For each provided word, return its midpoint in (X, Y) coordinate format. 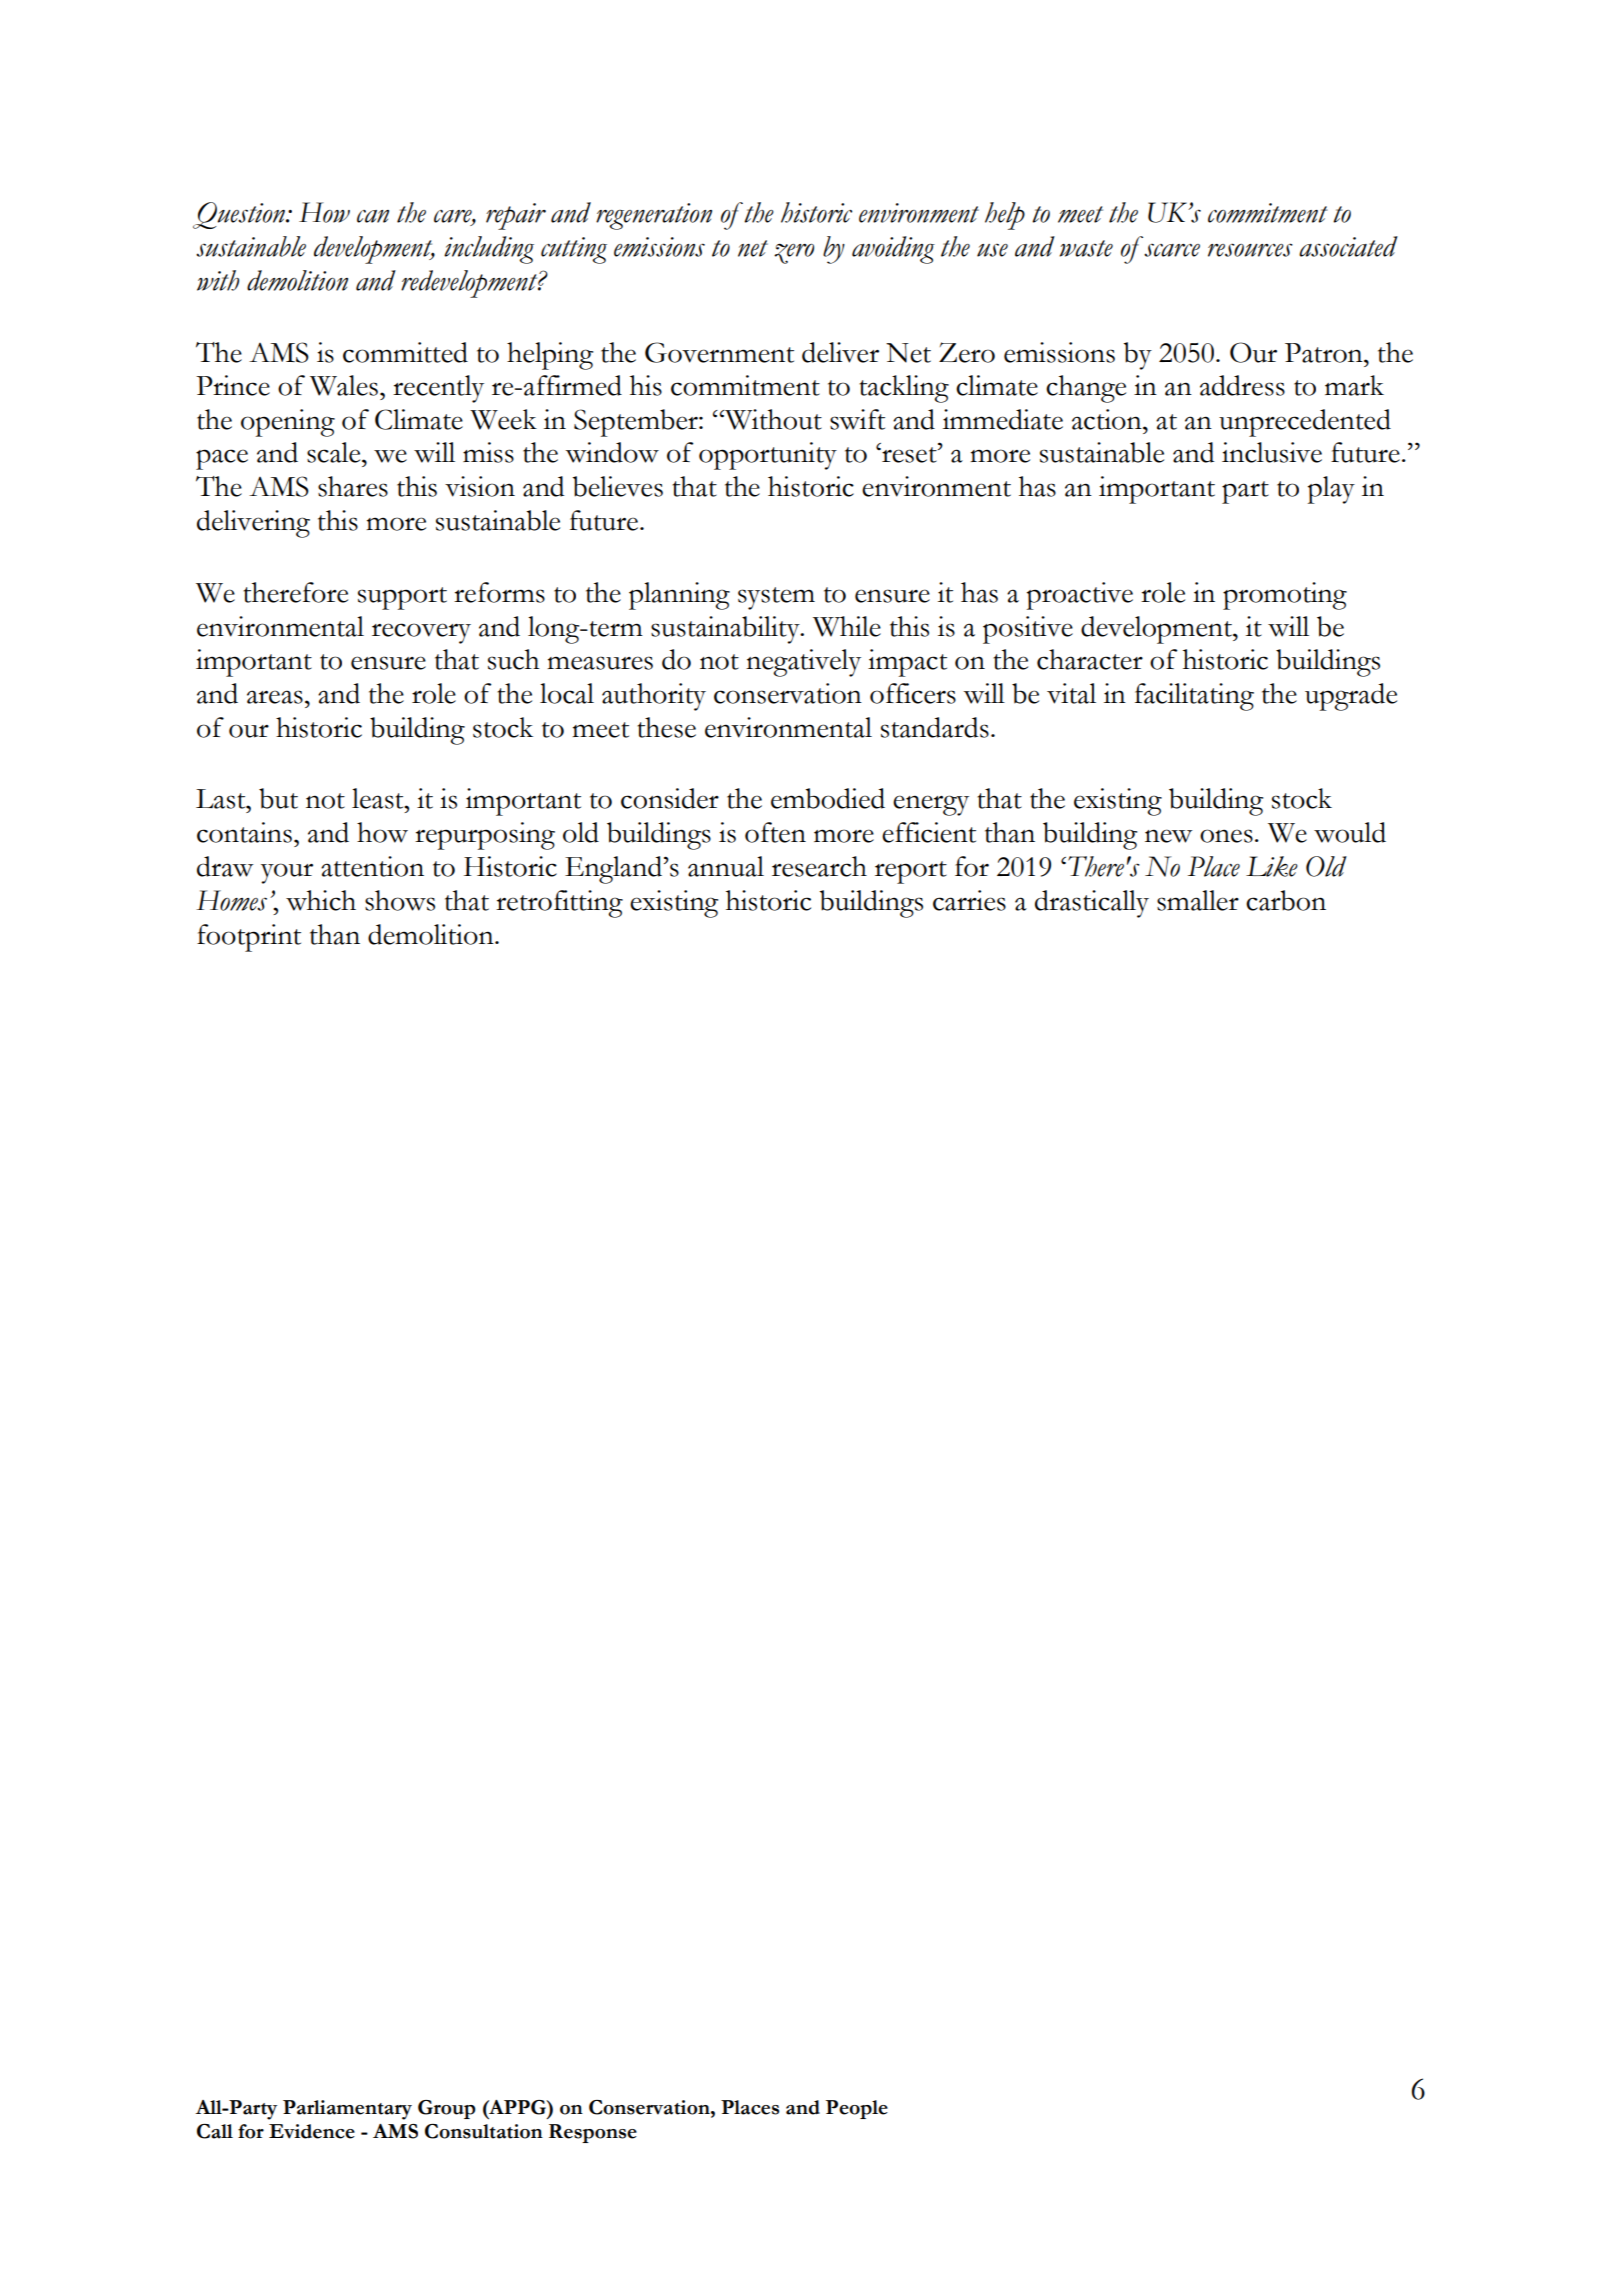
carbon (1286, 900)
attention (372, 866)
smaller (1198, 900)
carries (969, 900)
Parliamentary (347, 2110)
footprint (249, 938)
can (373, 216)
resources (1250, 250)
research (819, 866)
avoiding (893, 250)
